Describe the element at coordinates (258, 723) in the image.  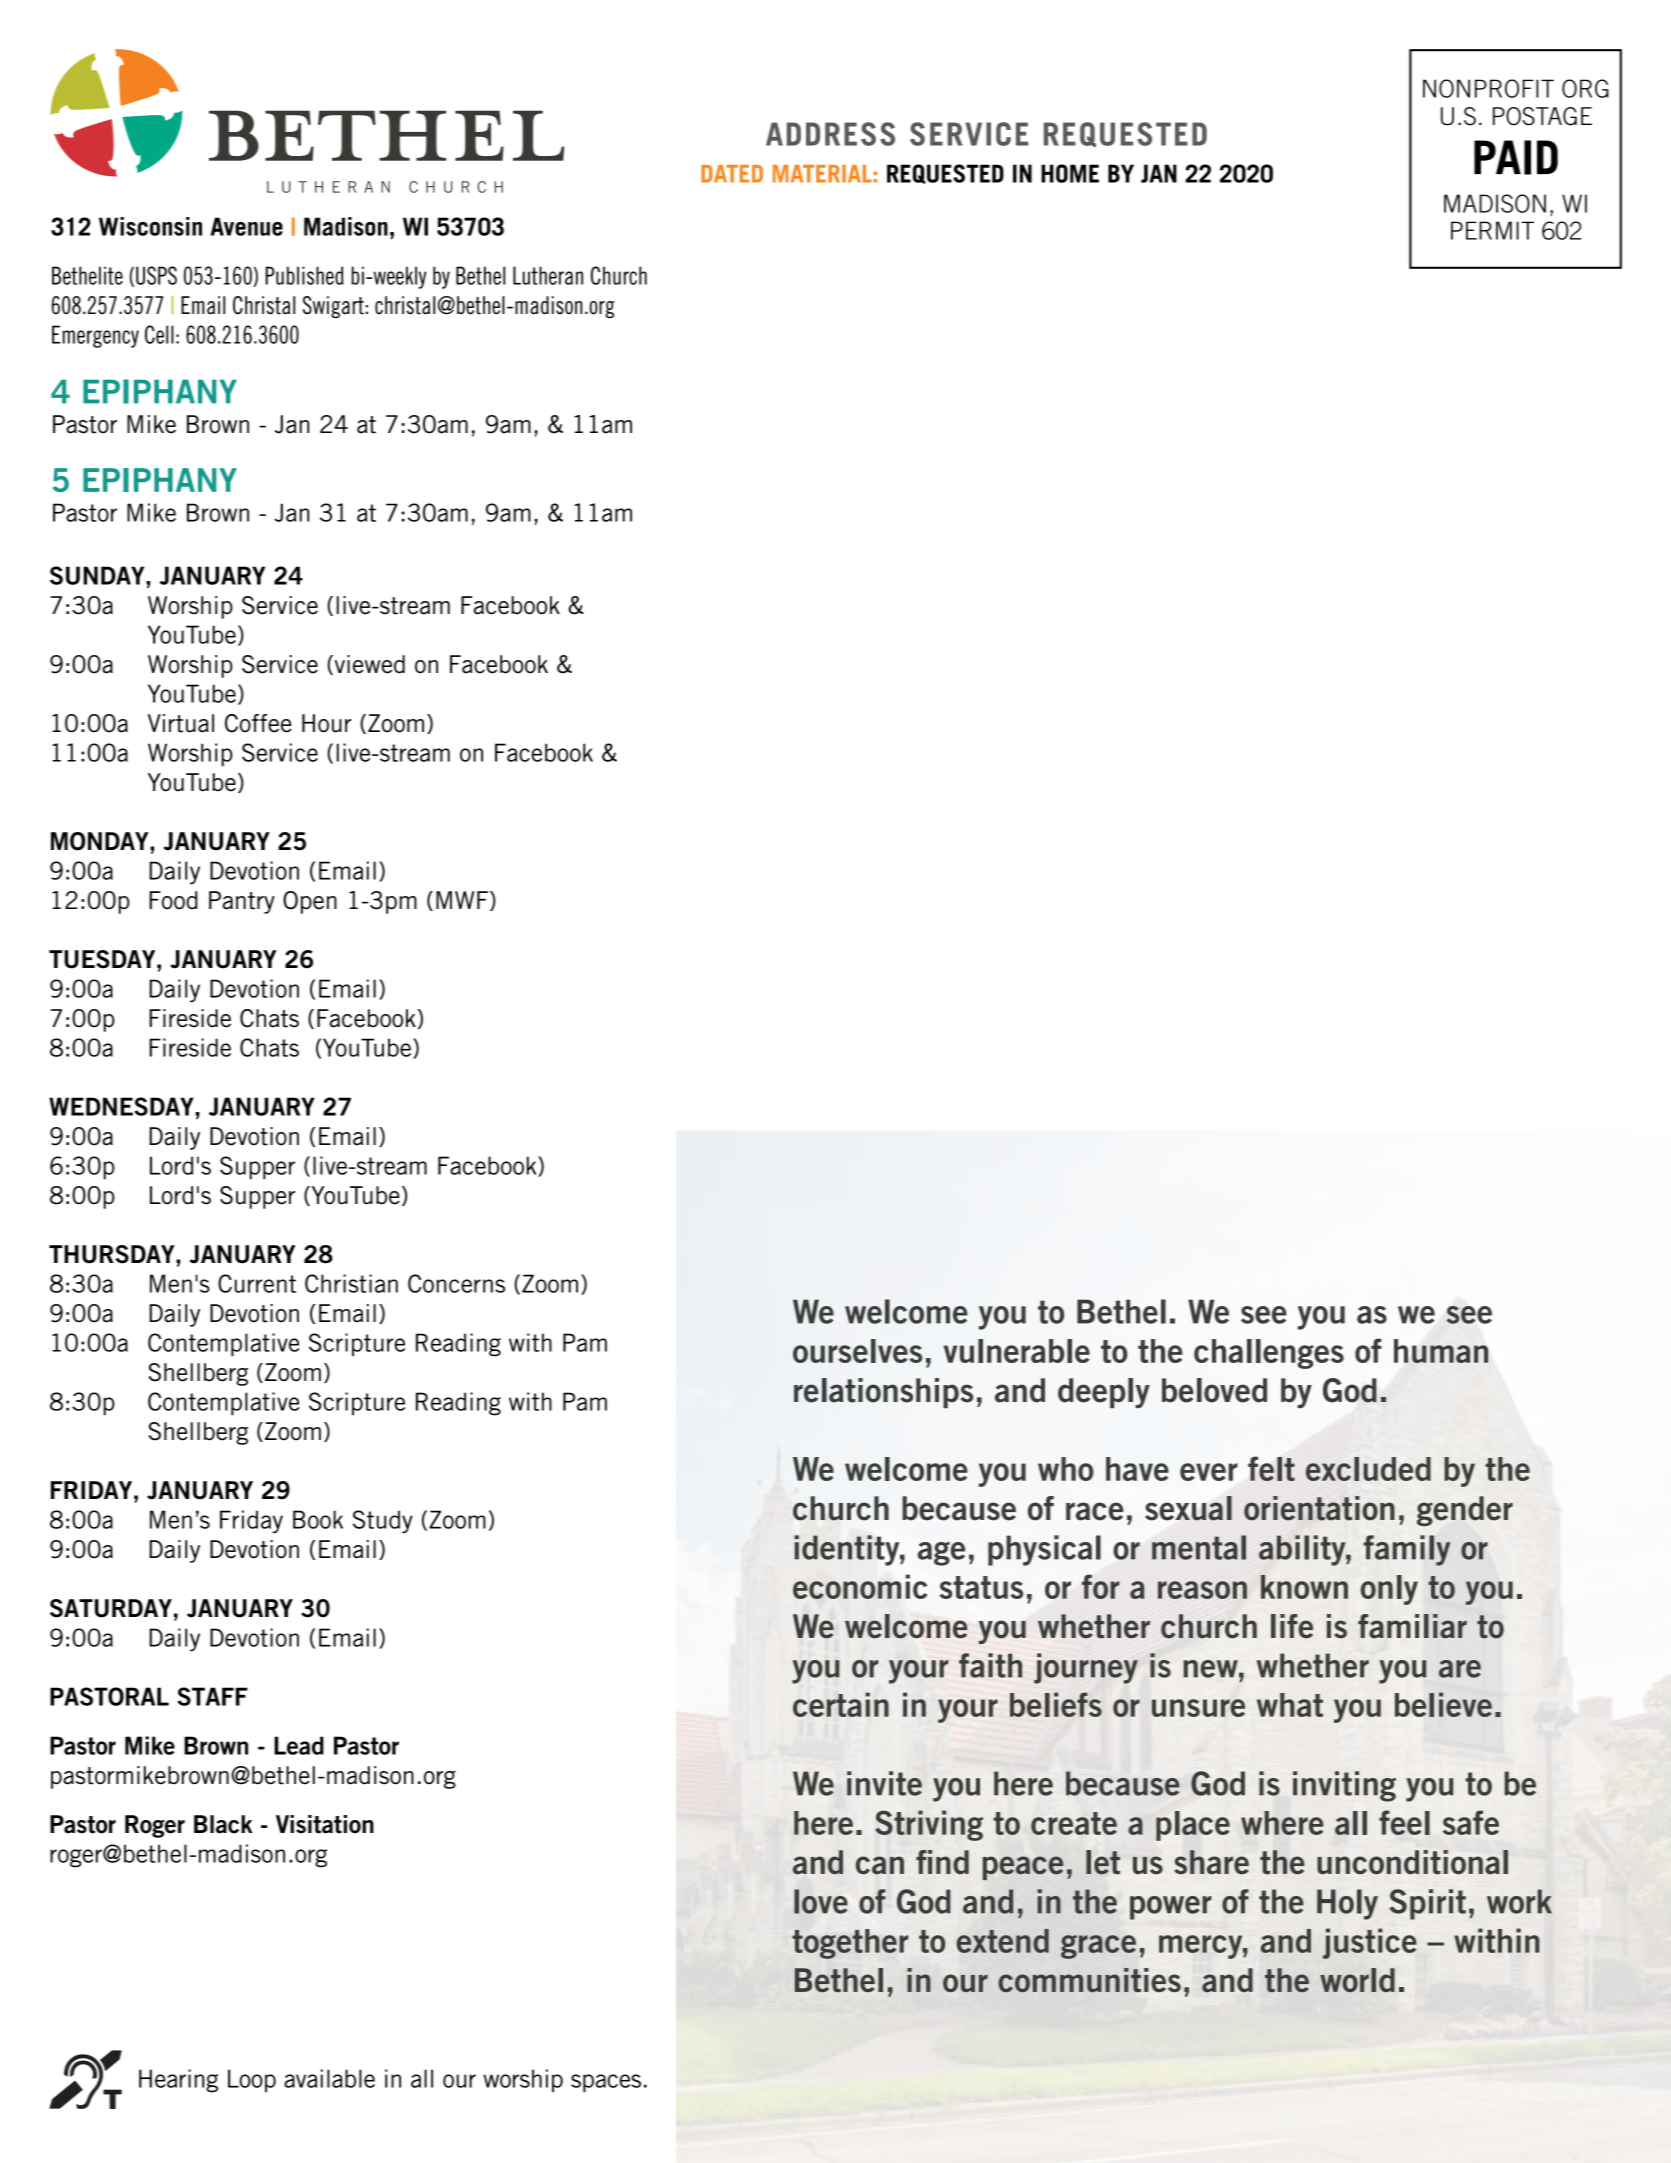
I see `Coffee` at that location.
